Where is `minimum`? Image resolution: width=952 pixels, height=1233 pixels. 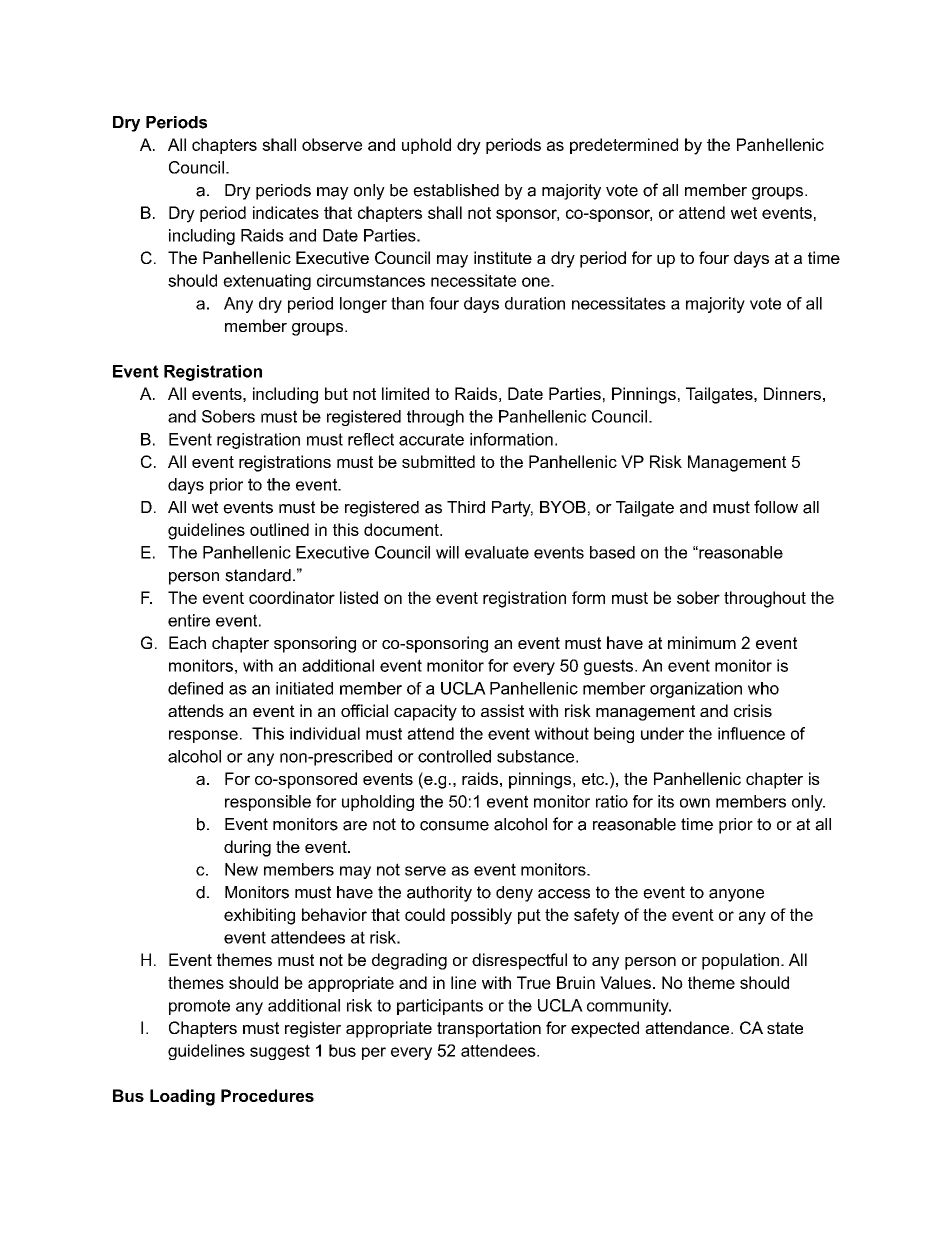
minimum is located at coordinates (702, 642).
